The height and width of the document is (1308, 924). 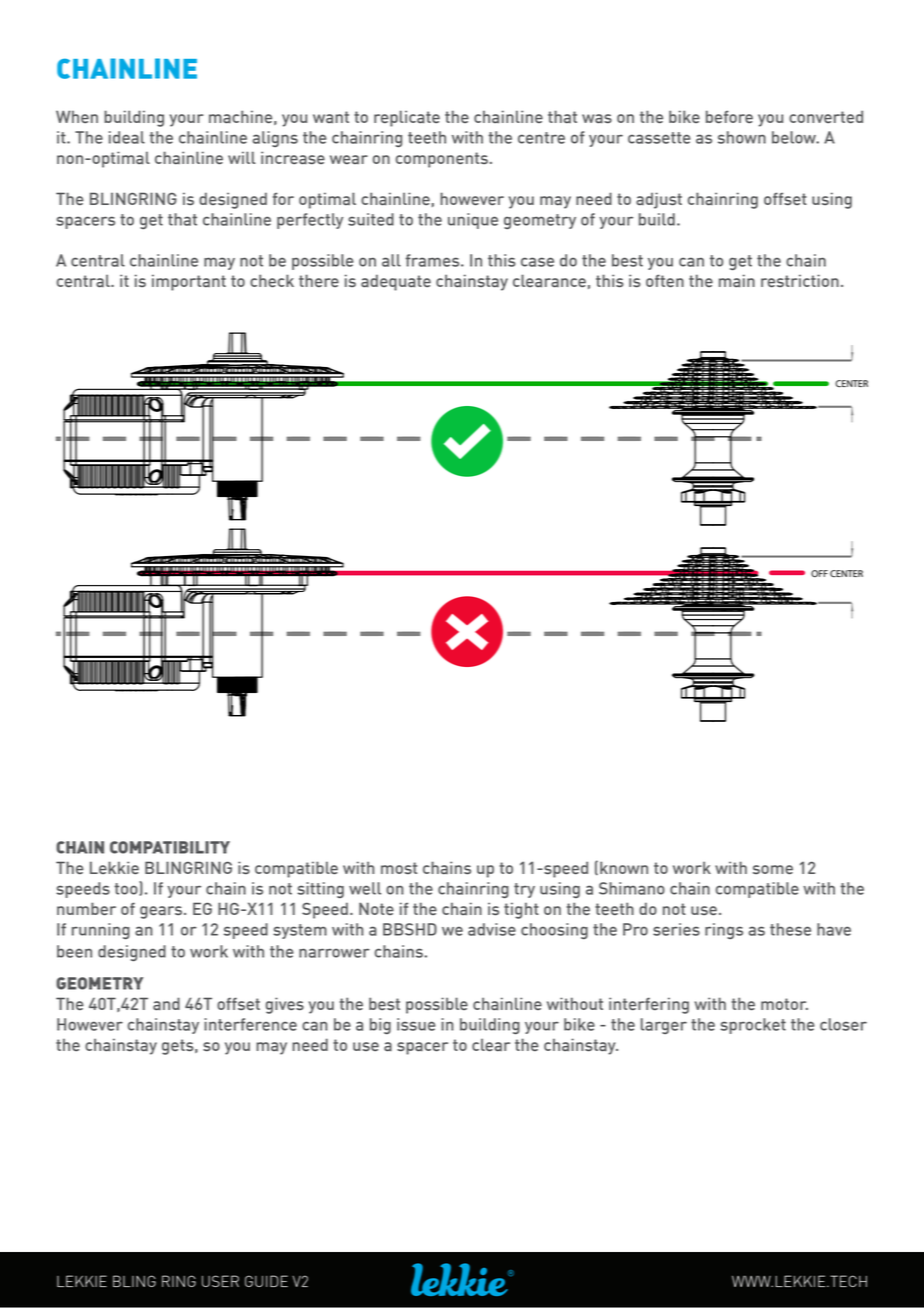 What do you see at coordinates (170, 847) in the document?
I see `COMPATIBILITY` at bounding box center [170, 847].
